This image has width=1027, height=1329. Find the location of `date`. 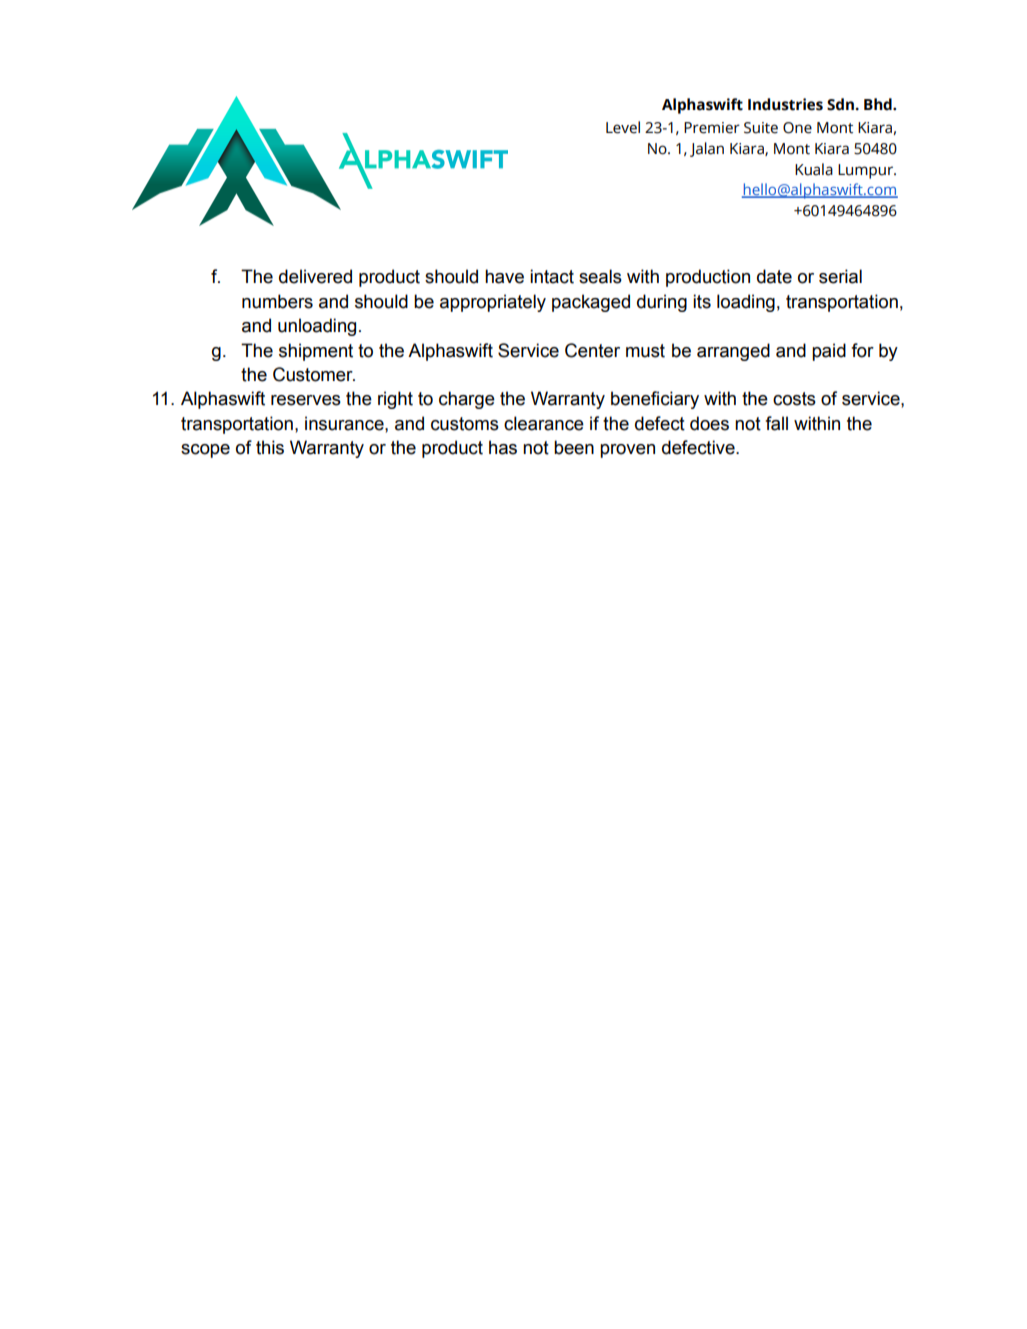

date is located at coordinates (774, 276).
